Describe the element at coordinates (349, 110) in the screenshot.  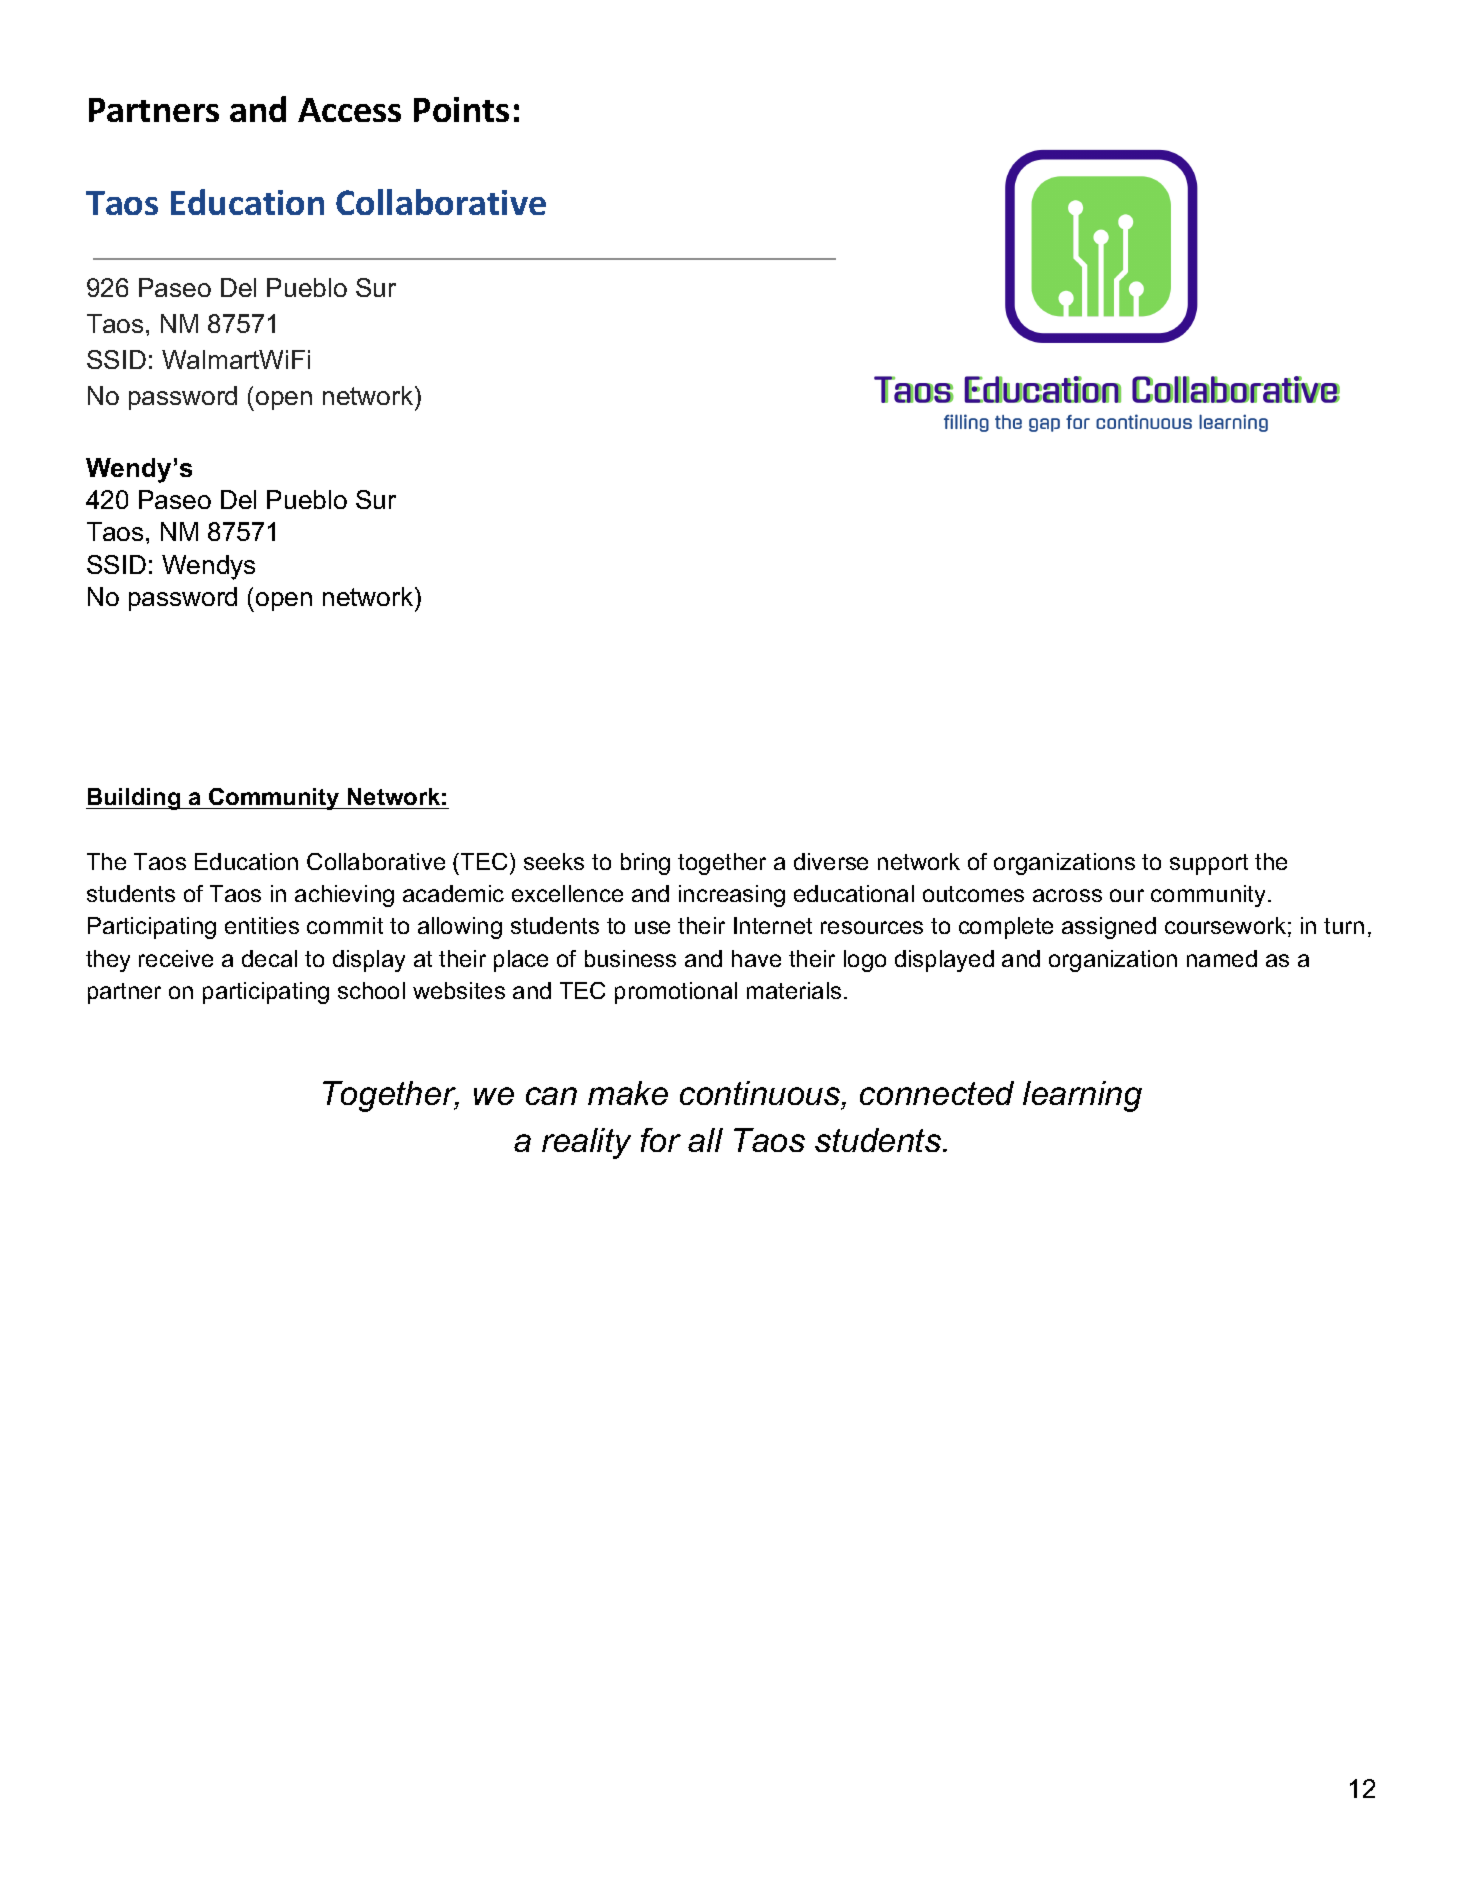
I see `Access` at that location.
